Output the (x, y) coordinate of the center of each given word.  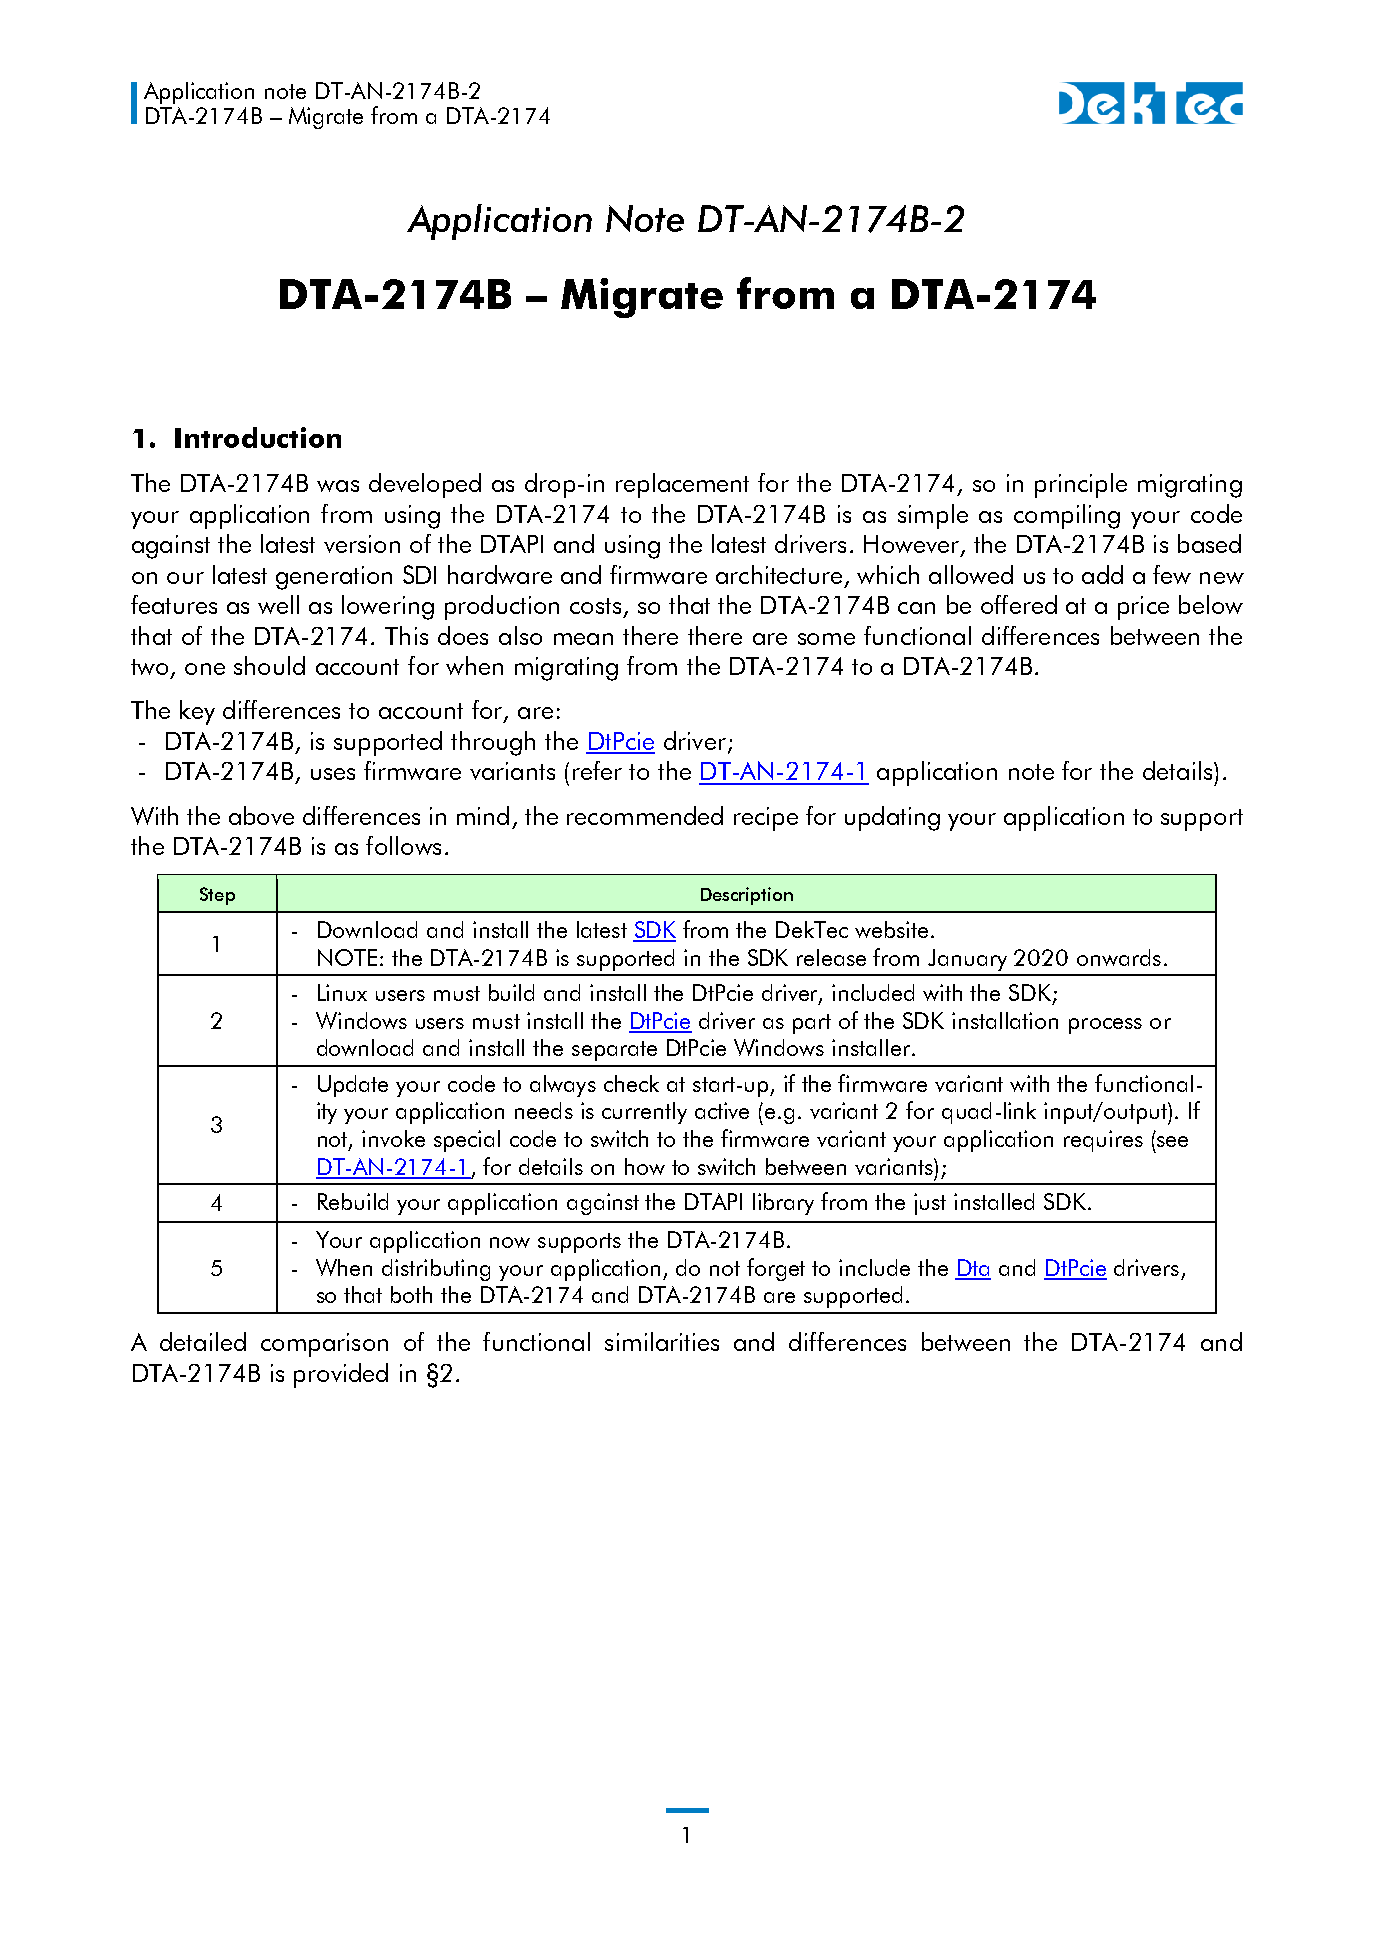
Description (747, 896)
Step (217, 896)
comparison (324, 1345)
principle (1081, 485)
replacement (682, 485)
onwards (1119, 957)
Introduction (258, 437)
